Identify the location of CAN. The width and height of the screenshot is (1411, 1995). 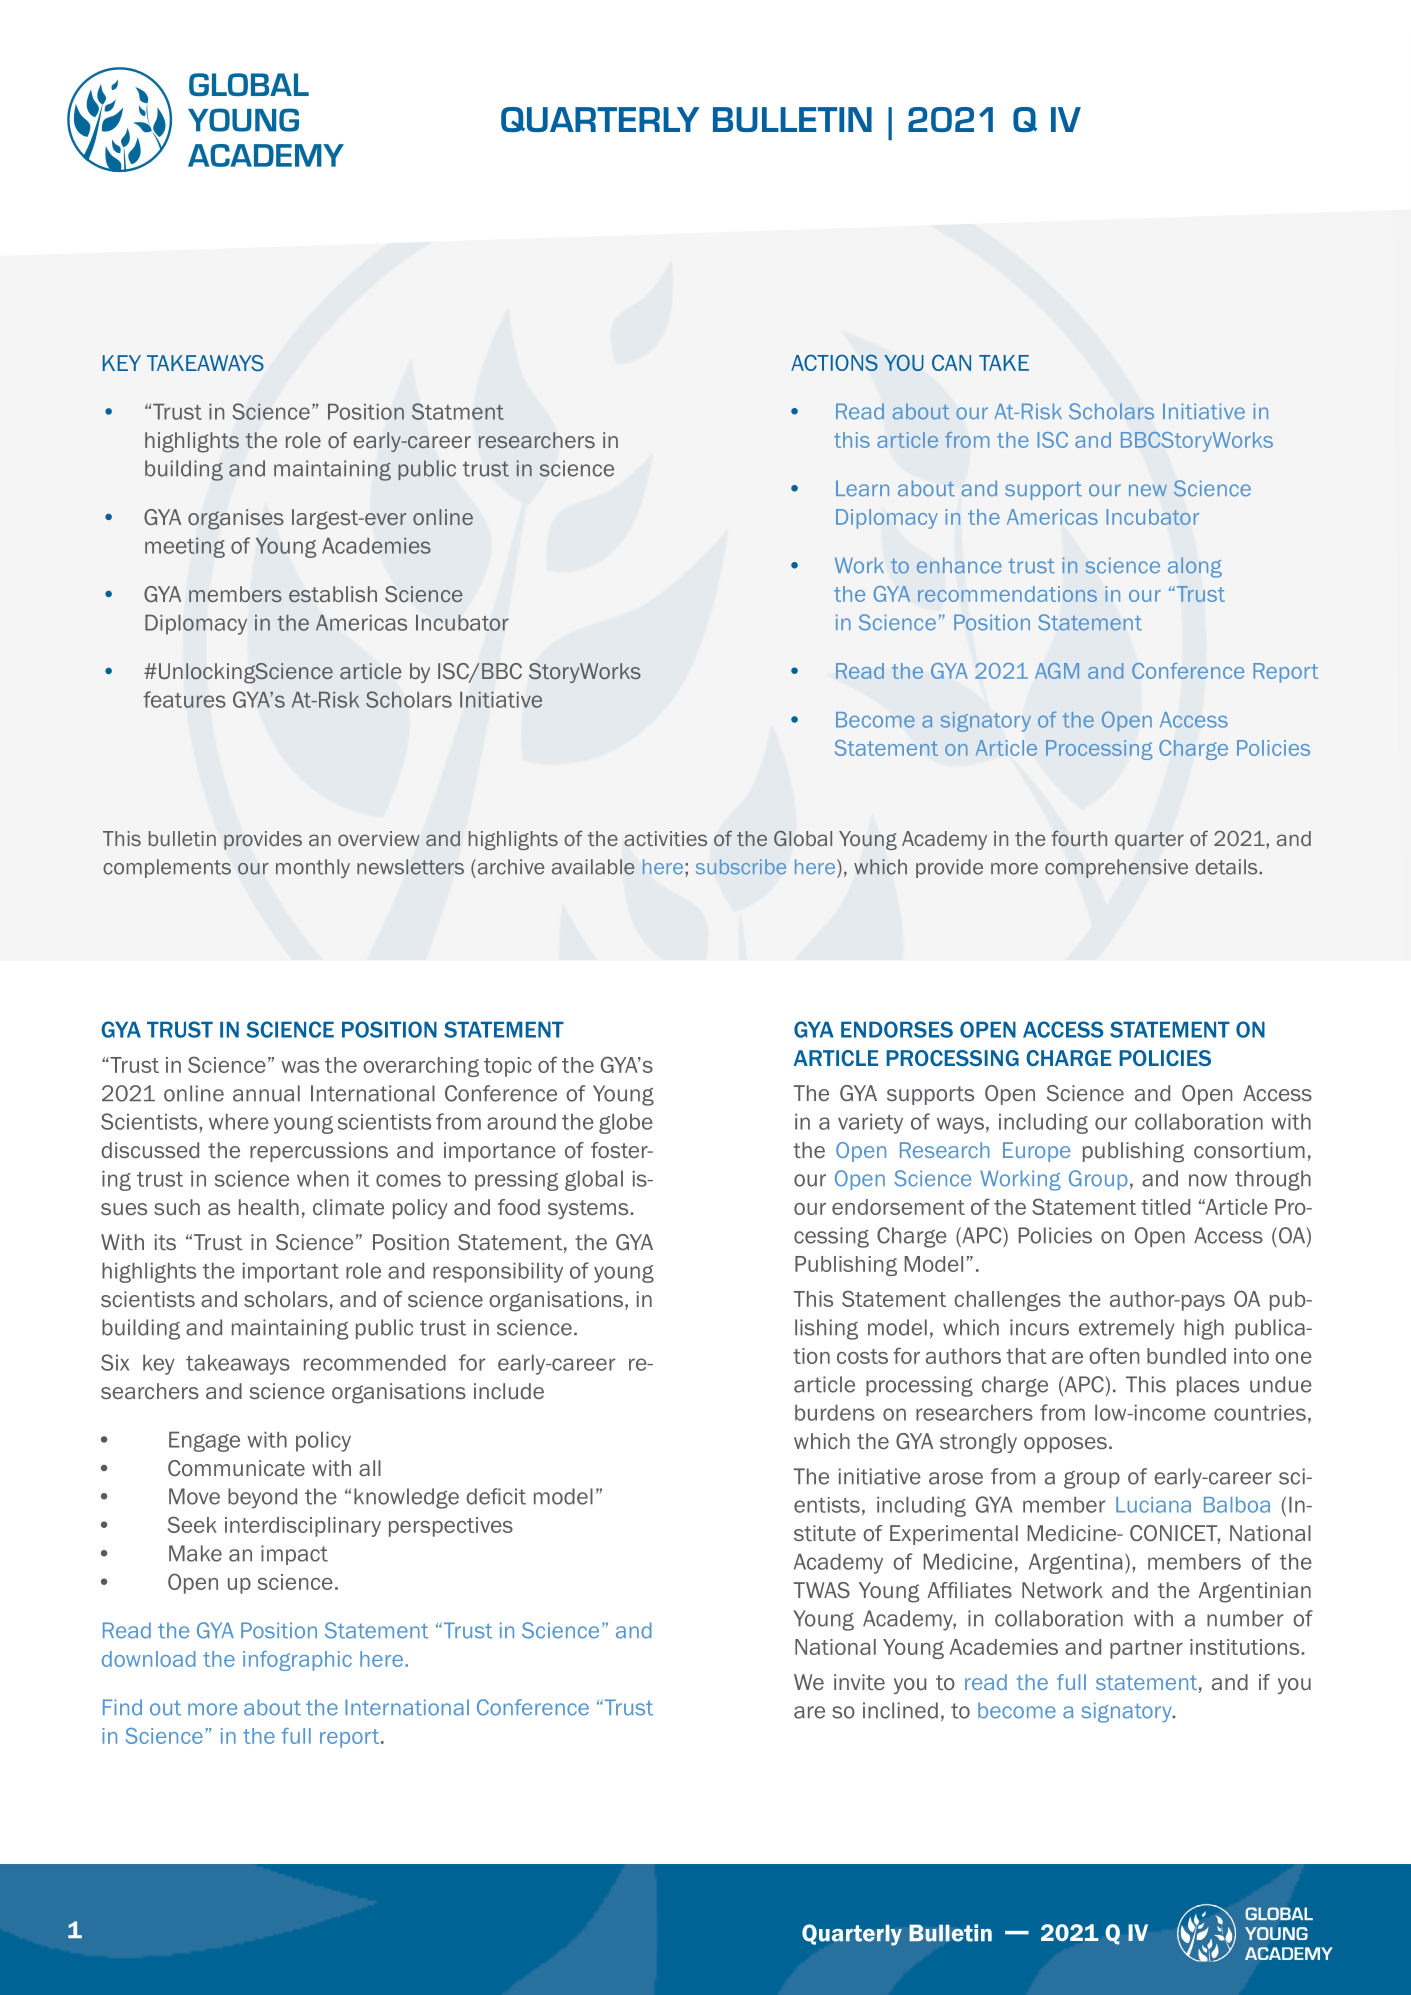
(951, 362).
